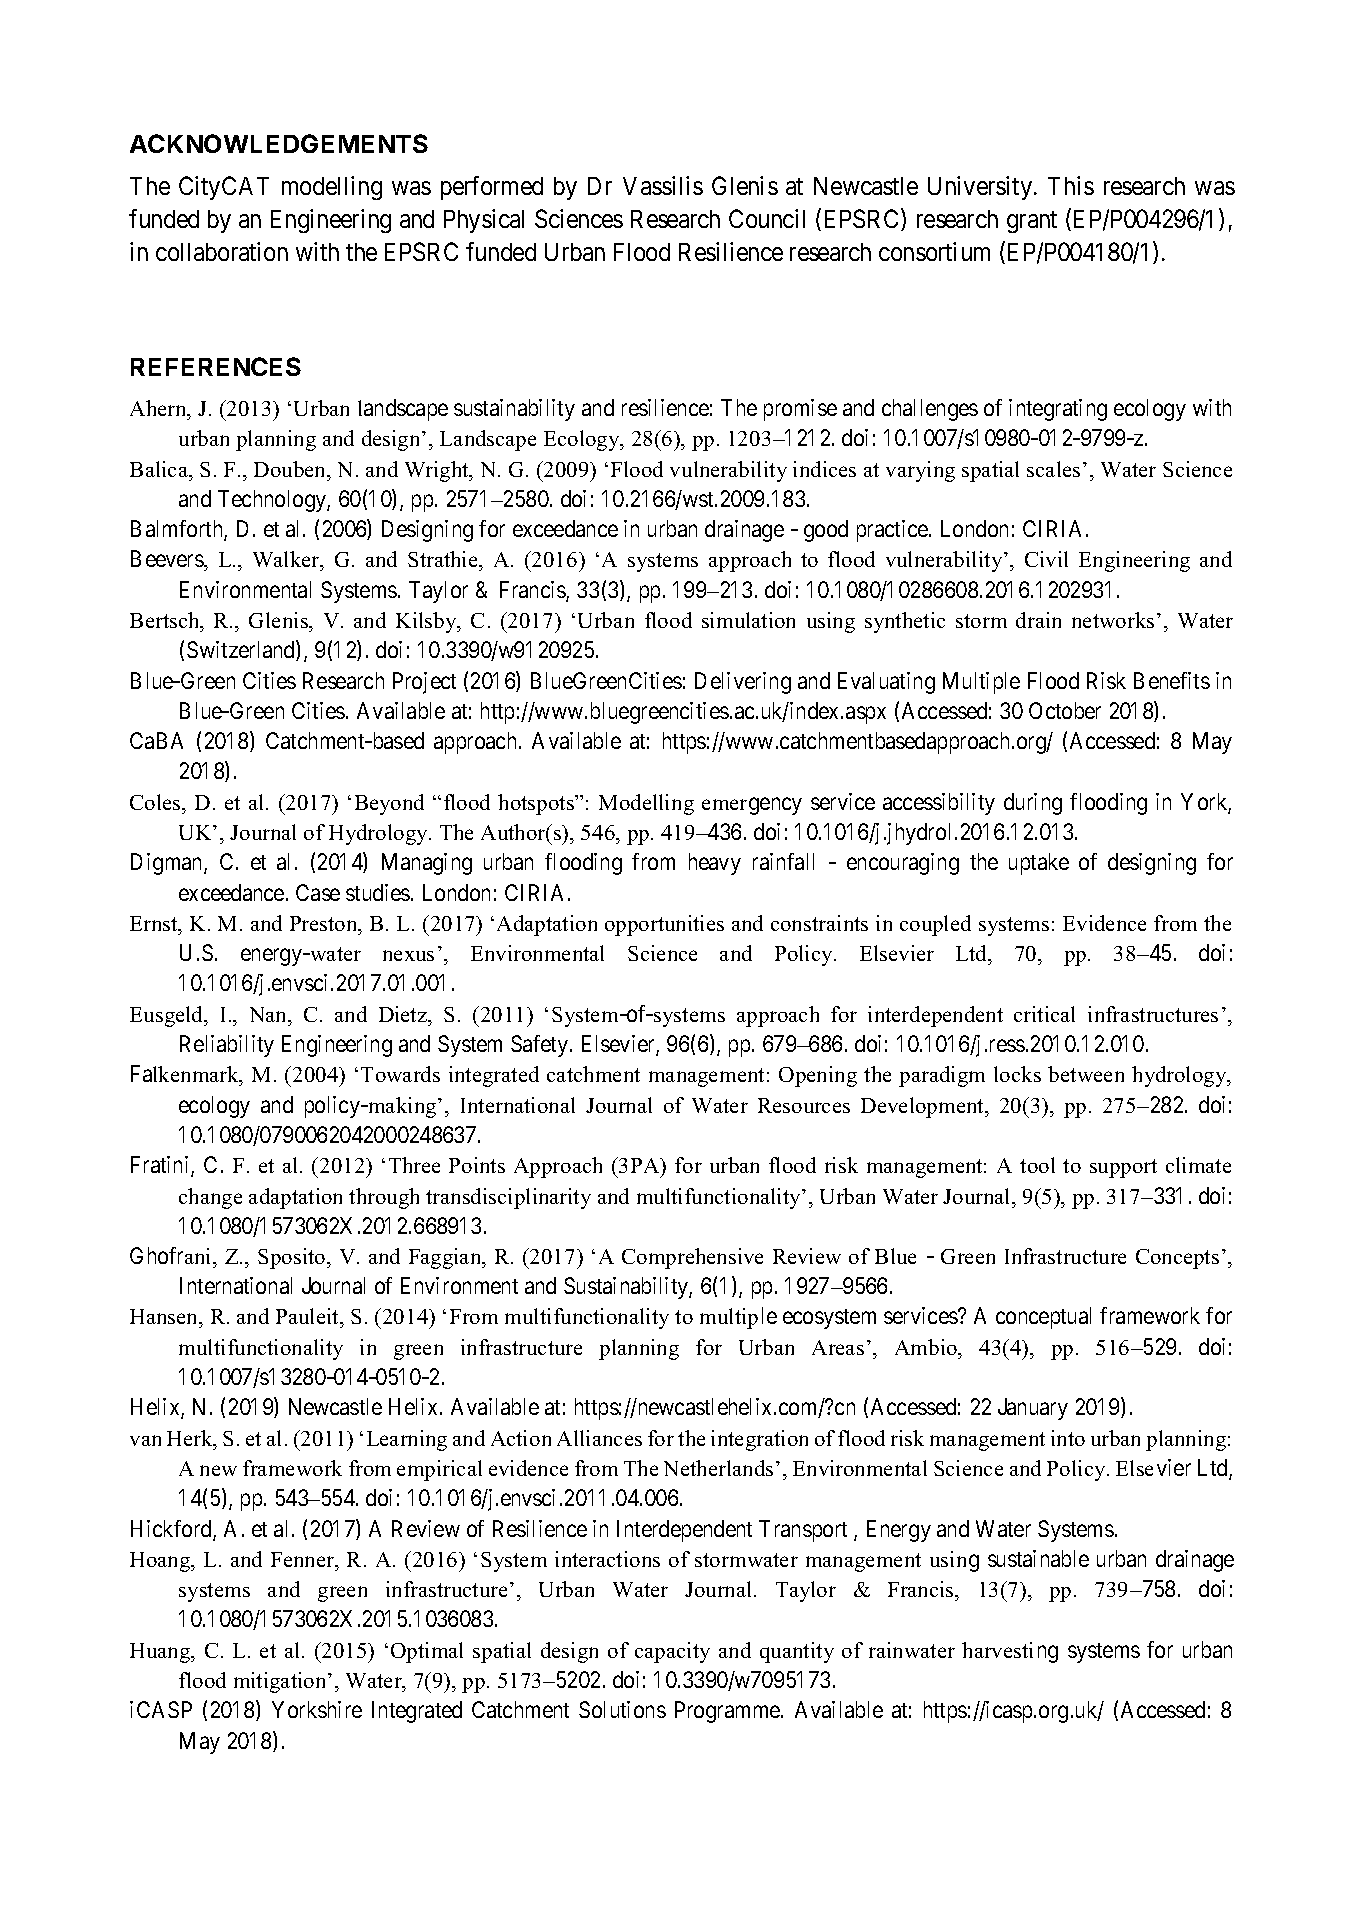  Describe the element at coordinates (279, 143) in the screenshot. I see `ACKNOWLEDGEMENTS` at that location.
